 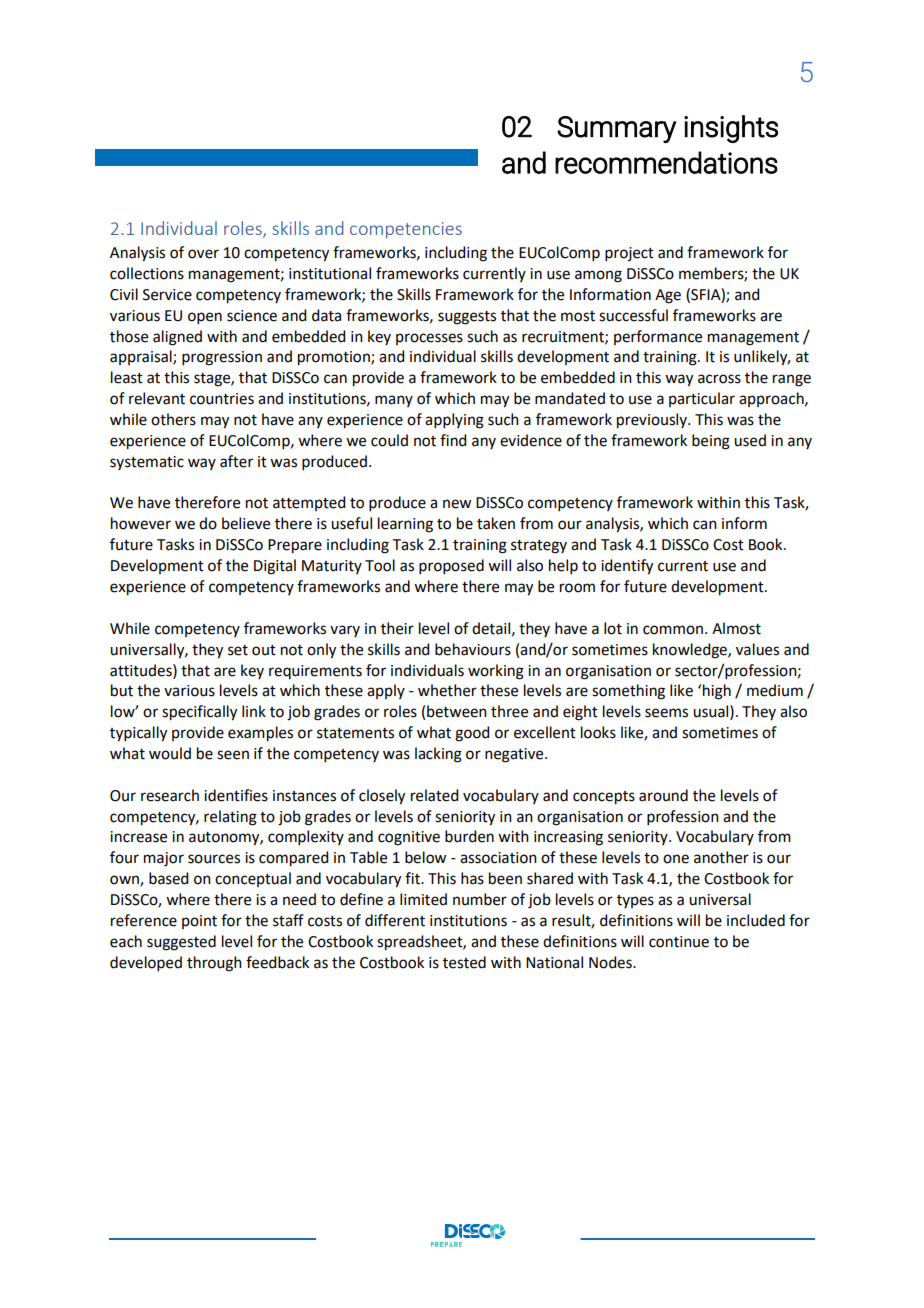 What do you see at coordinates (731, 129) in the document?
I see `insights` at bounding box center [731, 129].
